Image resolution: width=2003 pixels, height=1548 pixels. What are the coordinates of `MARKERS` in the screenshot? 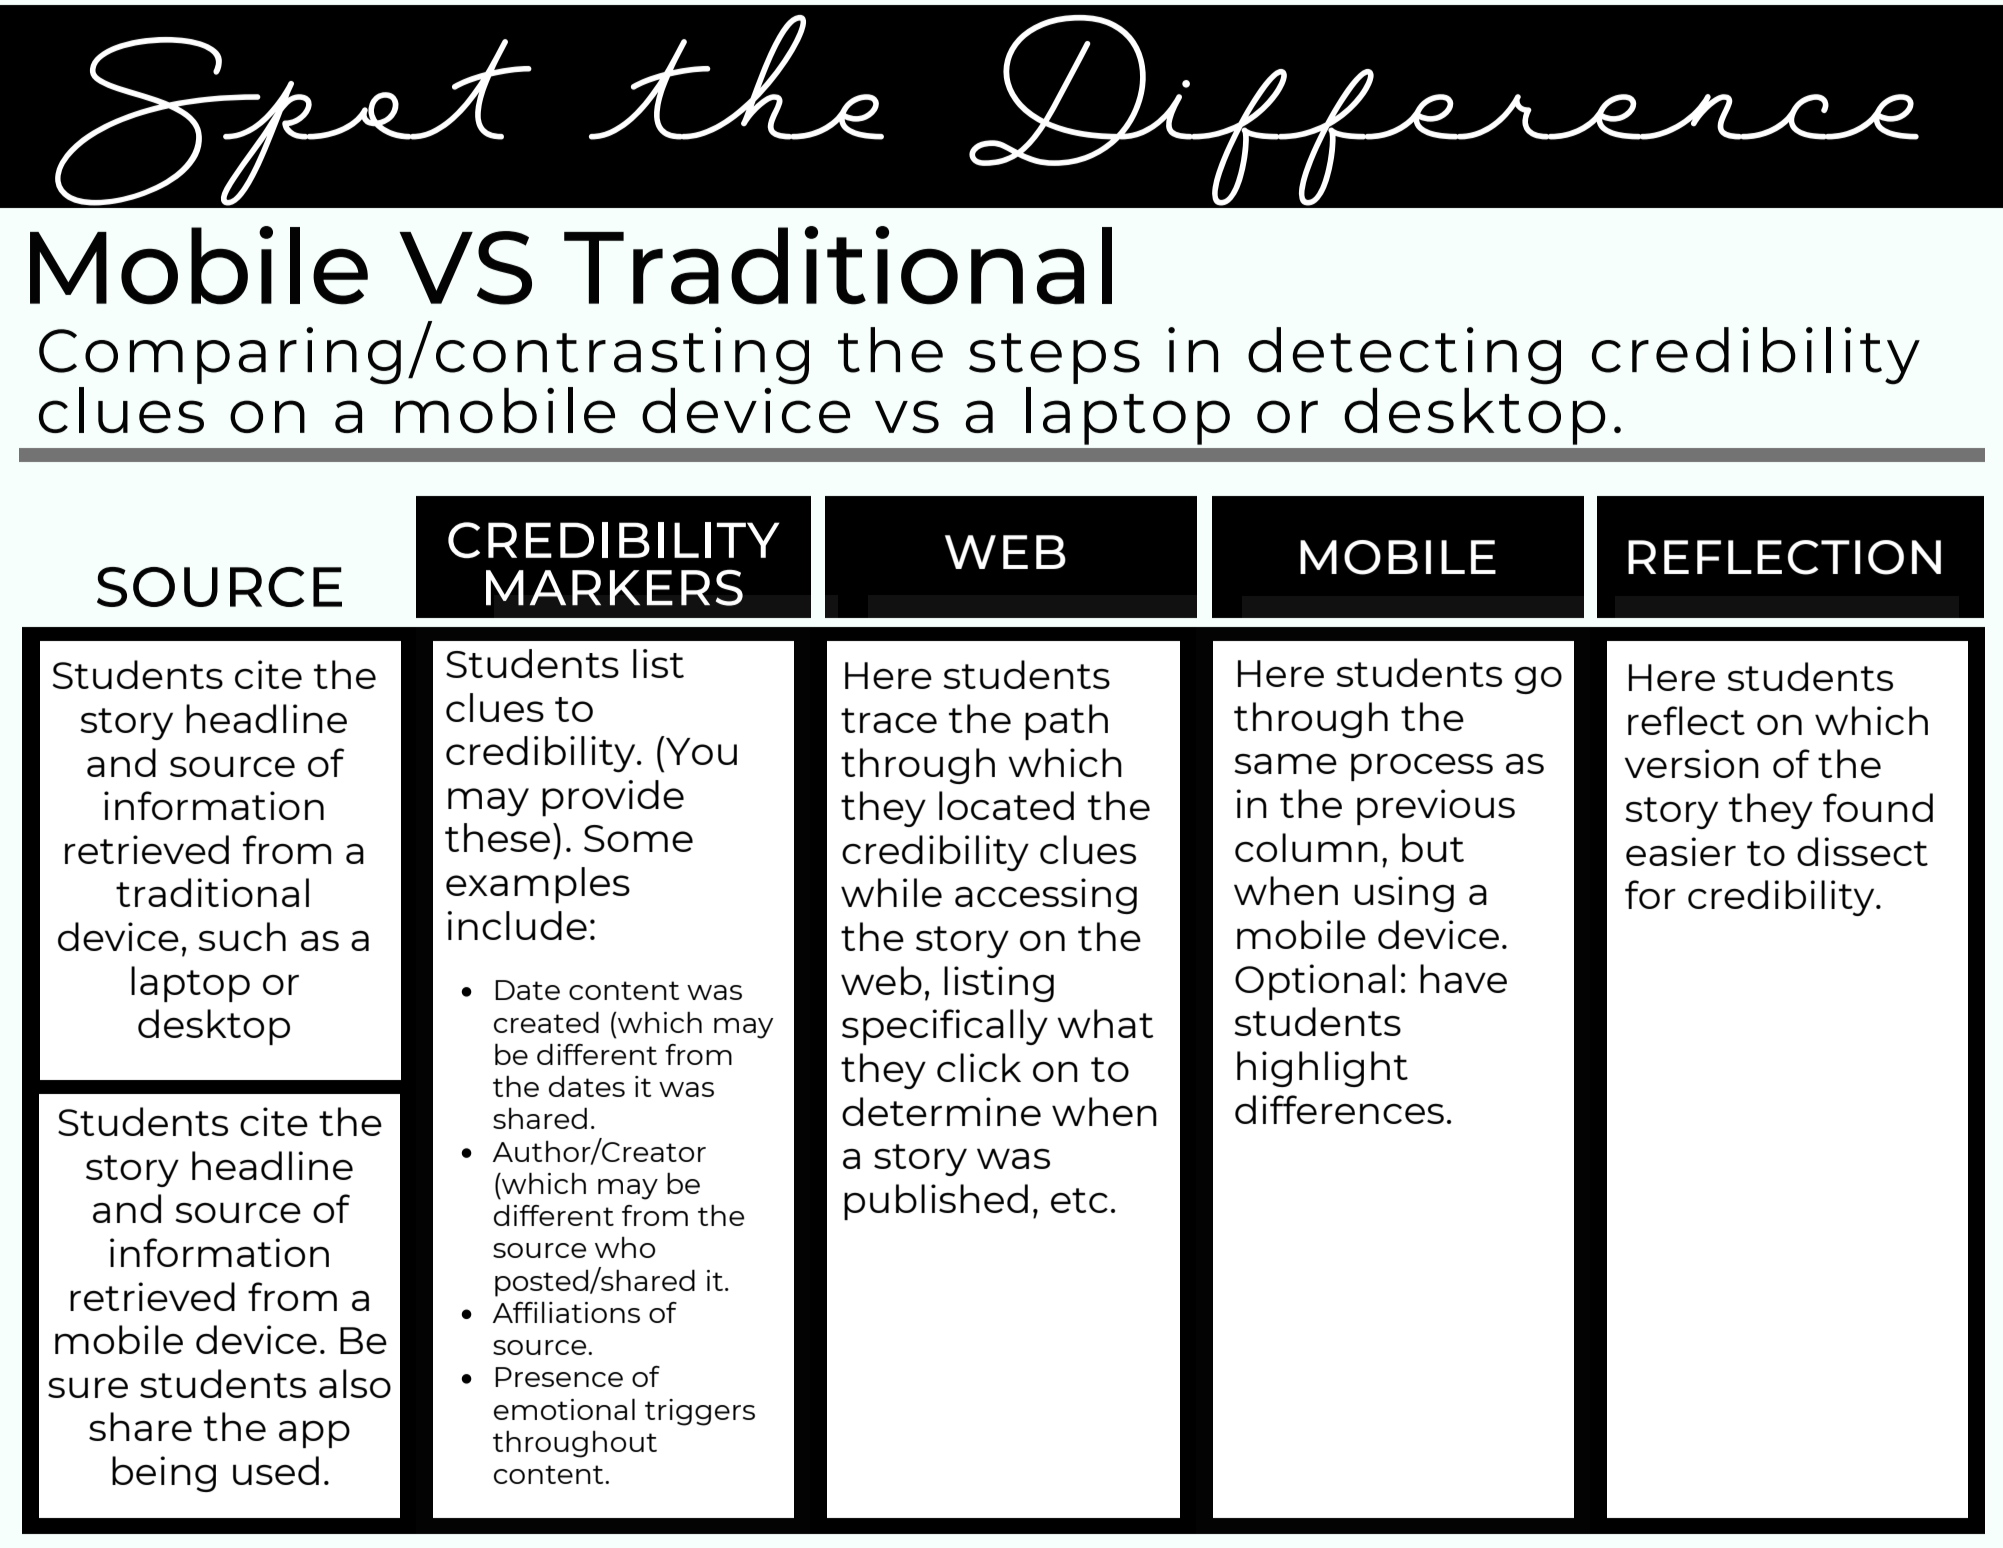 It's located at (614, 587).
